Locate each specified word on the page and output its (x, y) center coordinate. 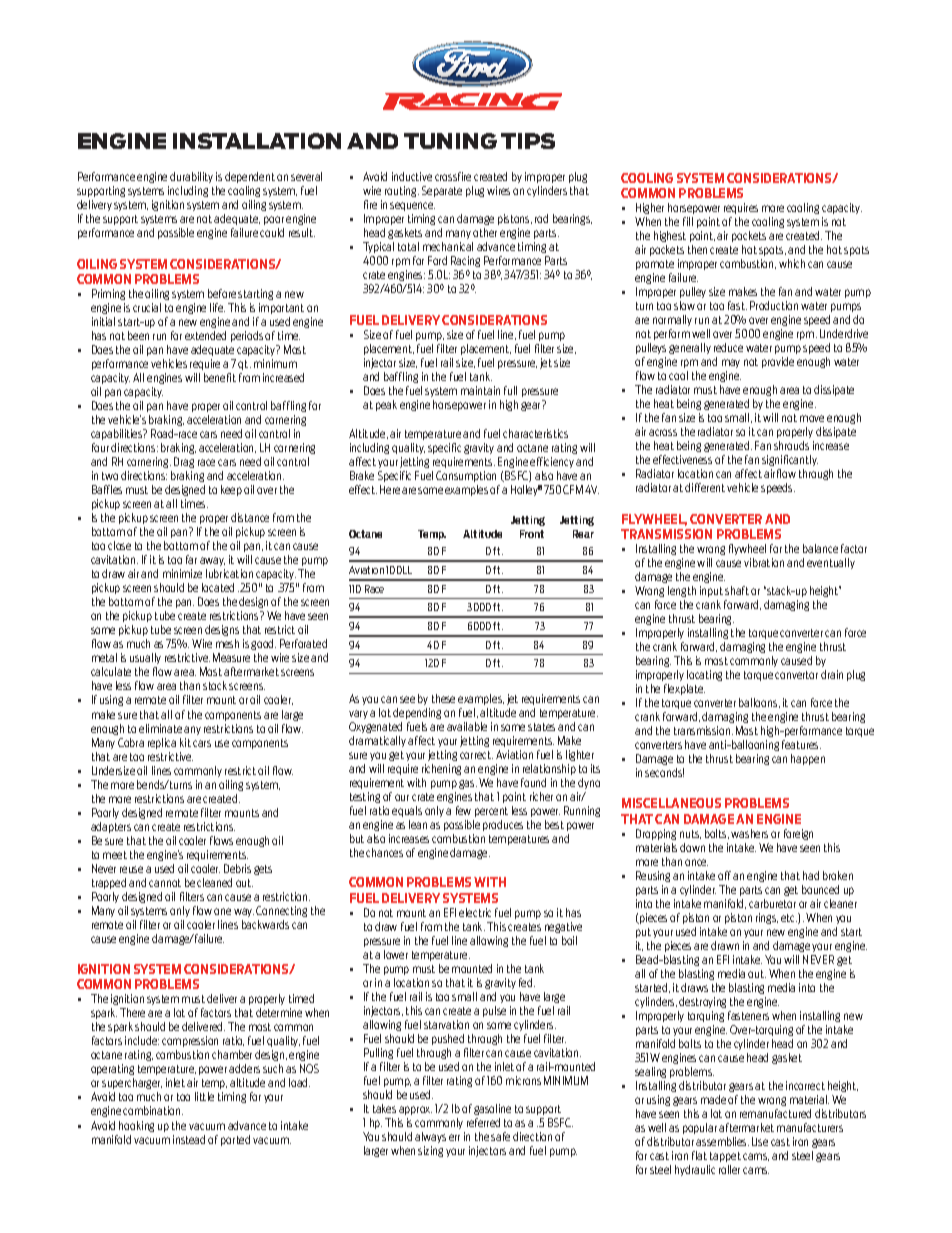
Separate (442, 191)
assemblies (722, 1141)
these (443, 698)
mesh (227, 643)
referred (483, 1122)
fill (688, 221)
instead (189, 1139)
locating (704, 675)
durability (191, 177)
